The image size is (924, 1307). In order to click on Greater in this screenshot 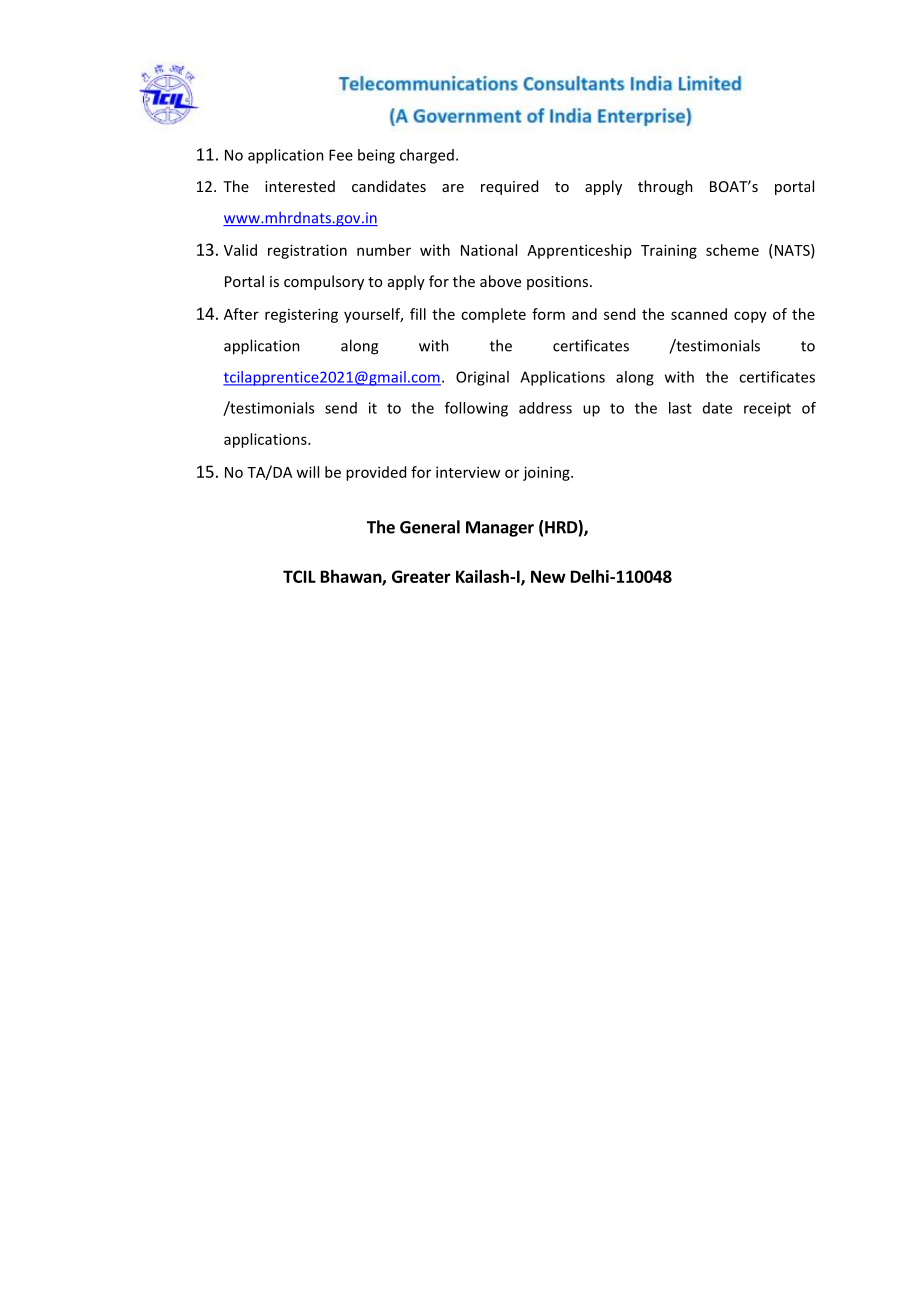, I will do `click(421, 576)`.
